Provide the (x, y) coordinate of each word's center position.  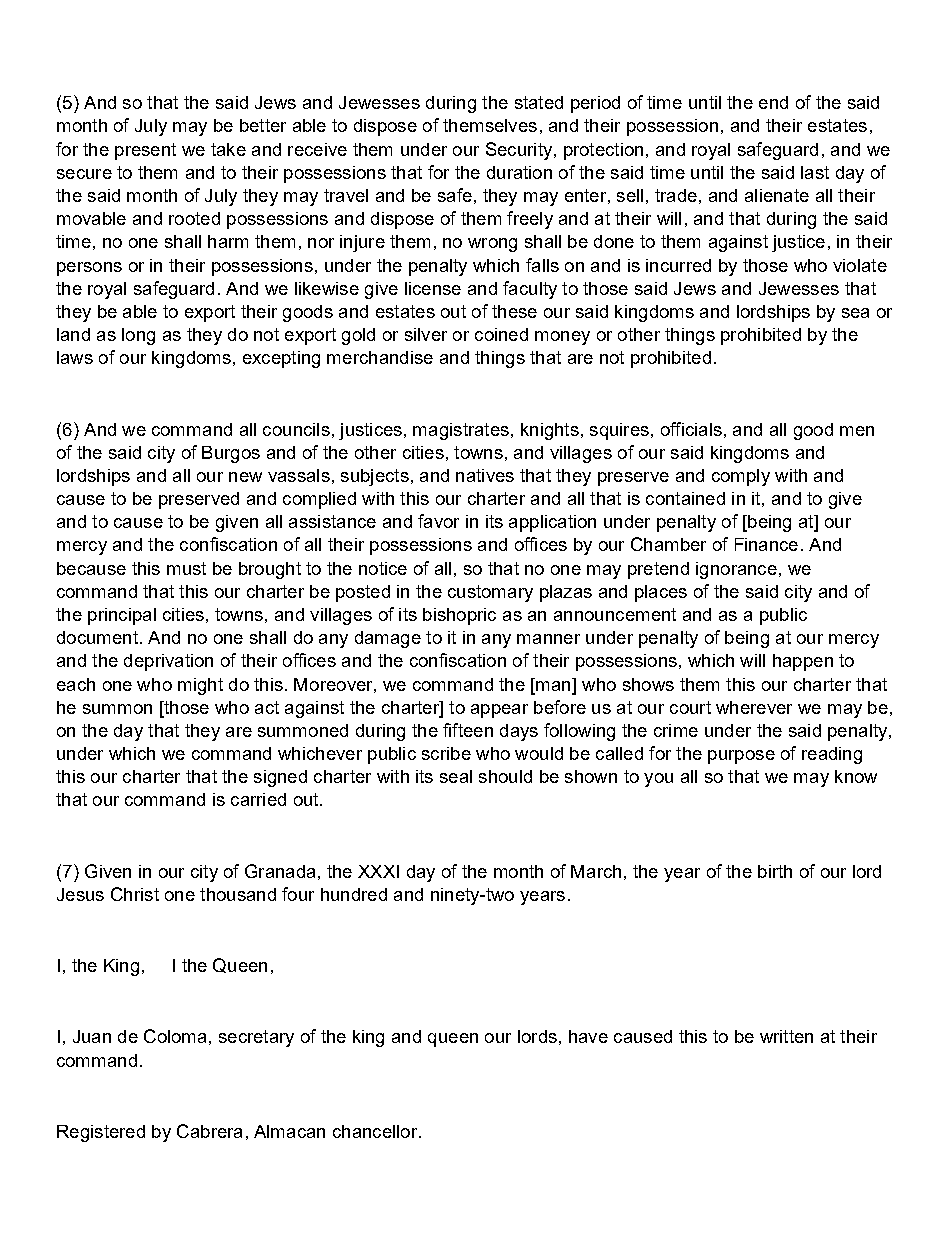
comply (741, 477)
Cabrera (209, 1131)
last (815, 172)
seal (456, 776)
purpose (741, 757)
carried (258, 799)
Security (519, 151)
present (145, 151)
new (245, 477)
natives (485, 475)
